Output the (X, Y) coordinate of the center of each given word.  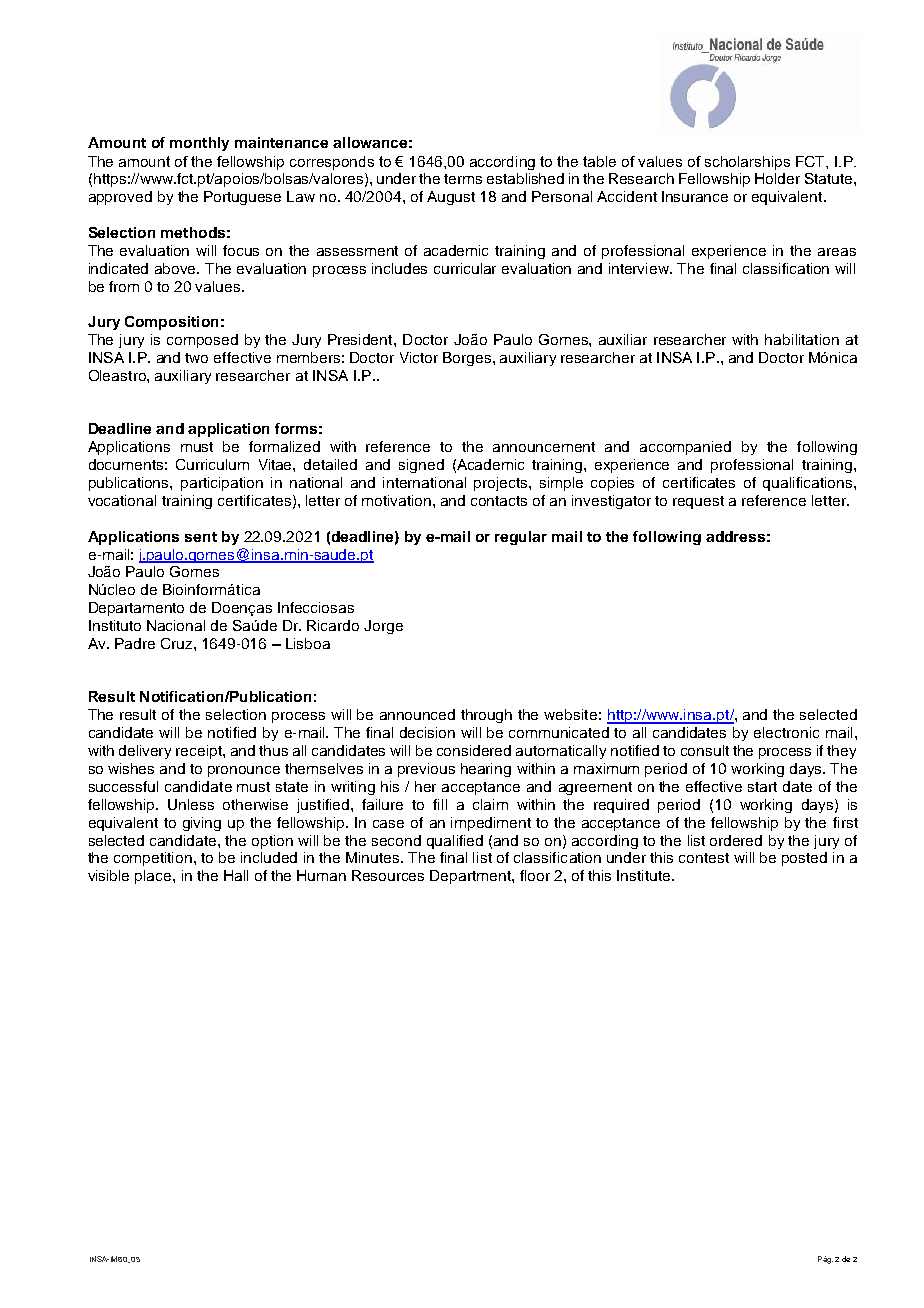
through (486, 716)
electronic (786, 732)
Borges (467, 359)
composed (202, 341)
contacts (499, 501)
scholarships (747, 163)
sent (201, 537)
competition (154, 859)
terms (463, 179)
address (735, 536)
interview (640, 268)
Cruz (178, 643)
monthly (199, 144)
